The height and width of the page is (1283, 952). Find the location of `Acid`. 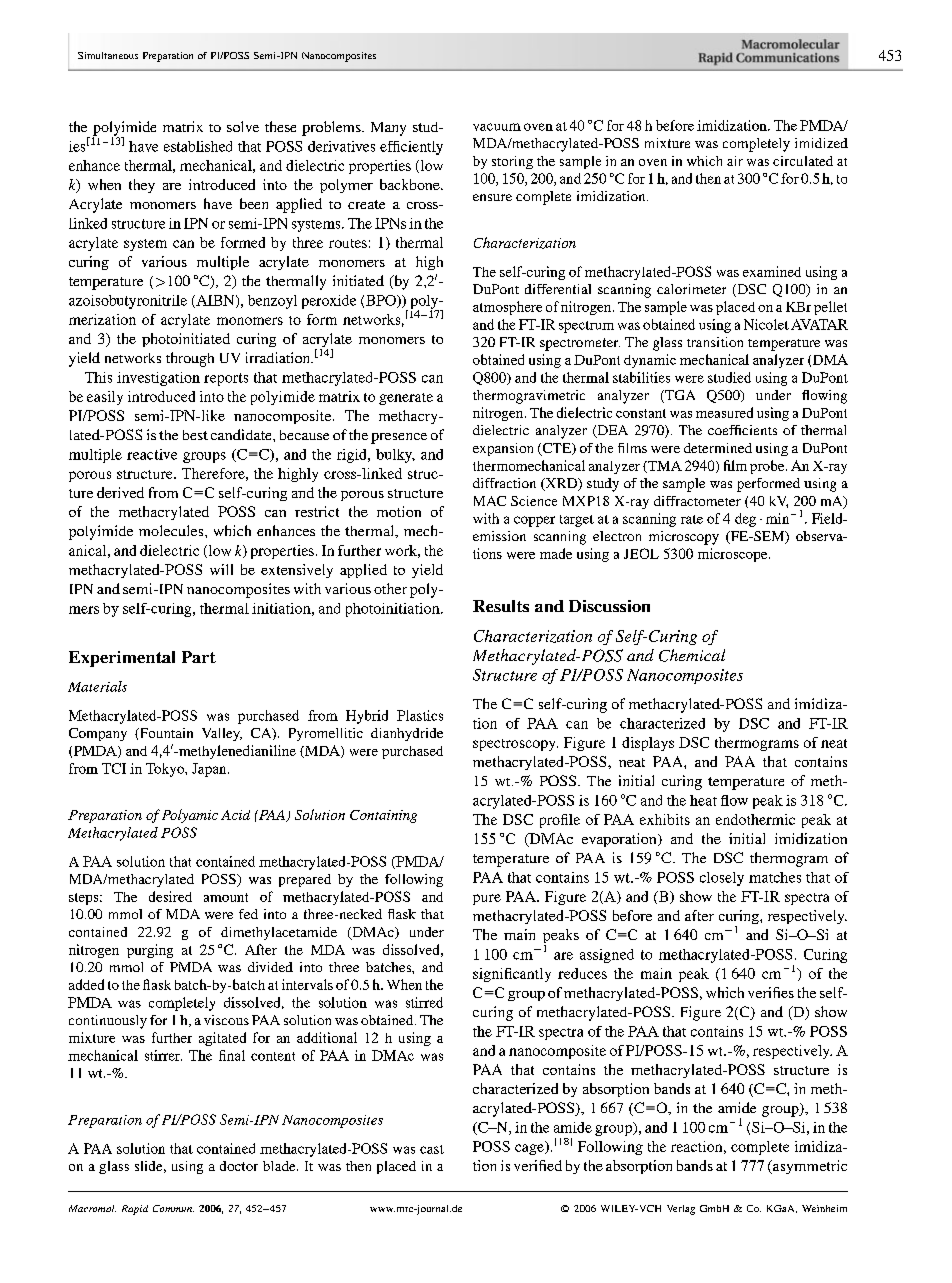

Acid is located at coordinates (235, 815).
